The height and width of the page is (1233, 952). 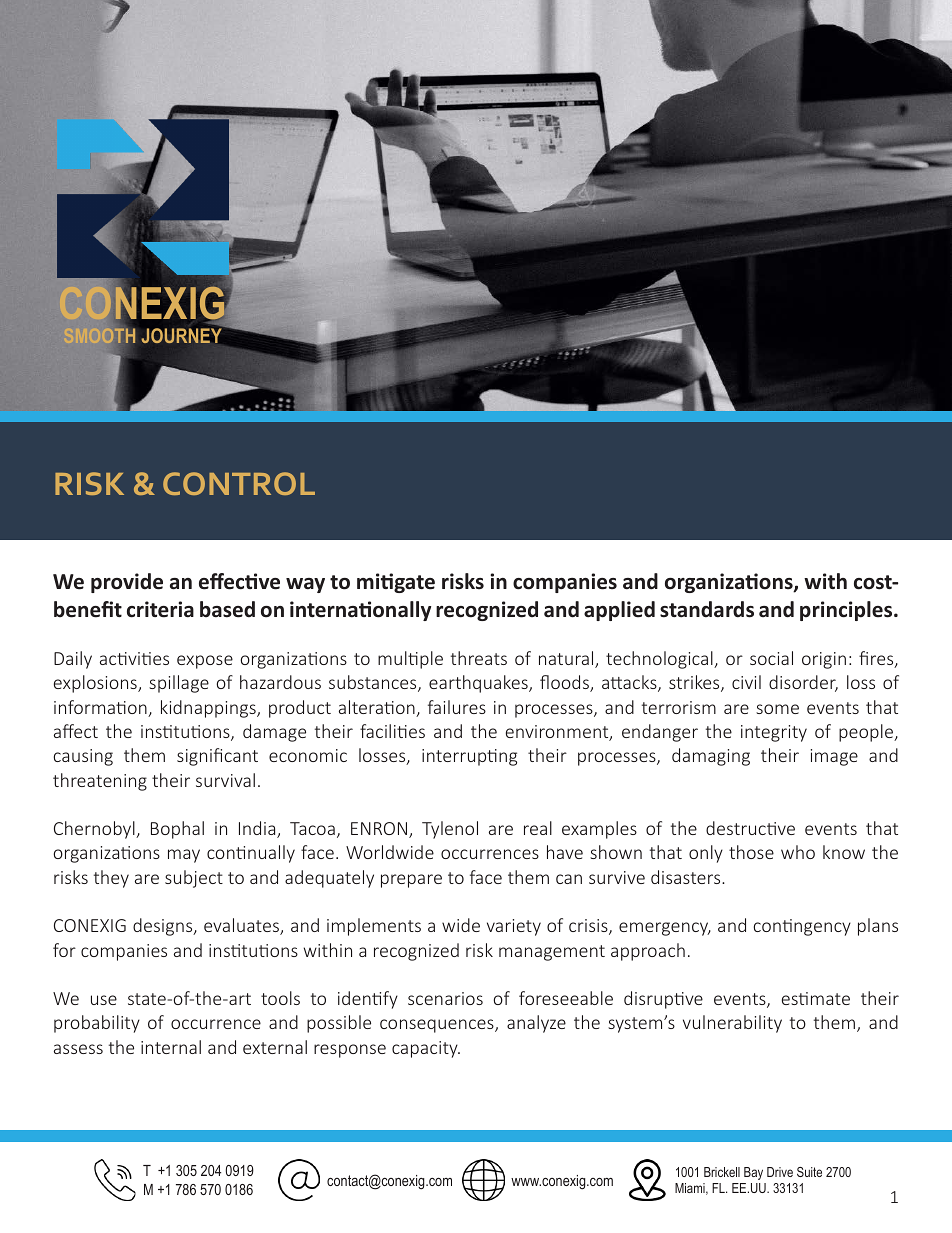 What do you see at coordinates (469, 757) in the page?
I see `interrupting` at bounding box center [469, 757].
